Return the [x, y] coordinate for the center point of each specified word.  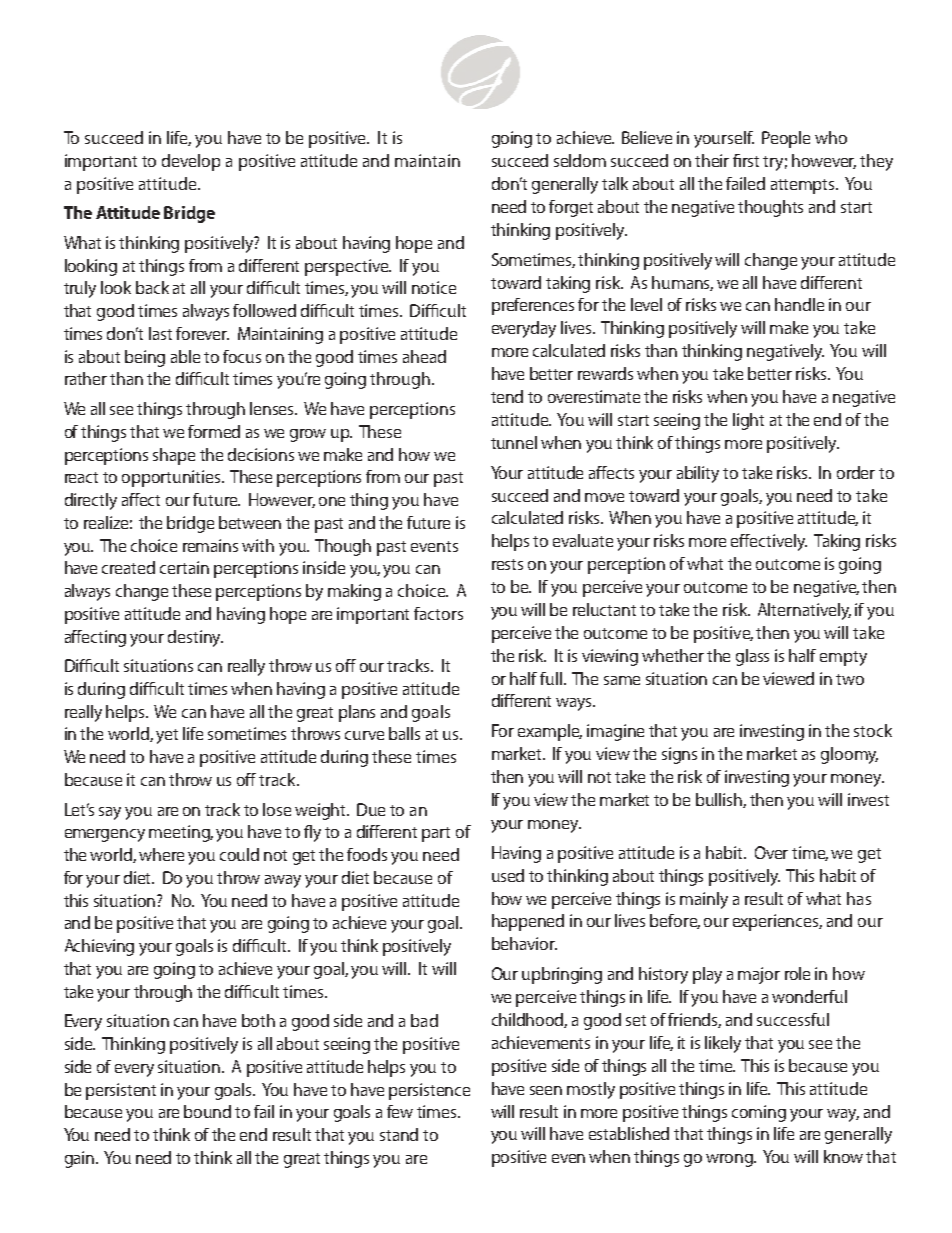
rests [507, 564]
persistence [429, 1091]
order [856, 472]
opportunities [172, 478]
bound [207, 1111]
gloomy [849, 755]
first [746, 160]
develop [191, 162]
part [436, 834]
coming [759, 1113]
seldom [580, 160]
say [110, 813]
